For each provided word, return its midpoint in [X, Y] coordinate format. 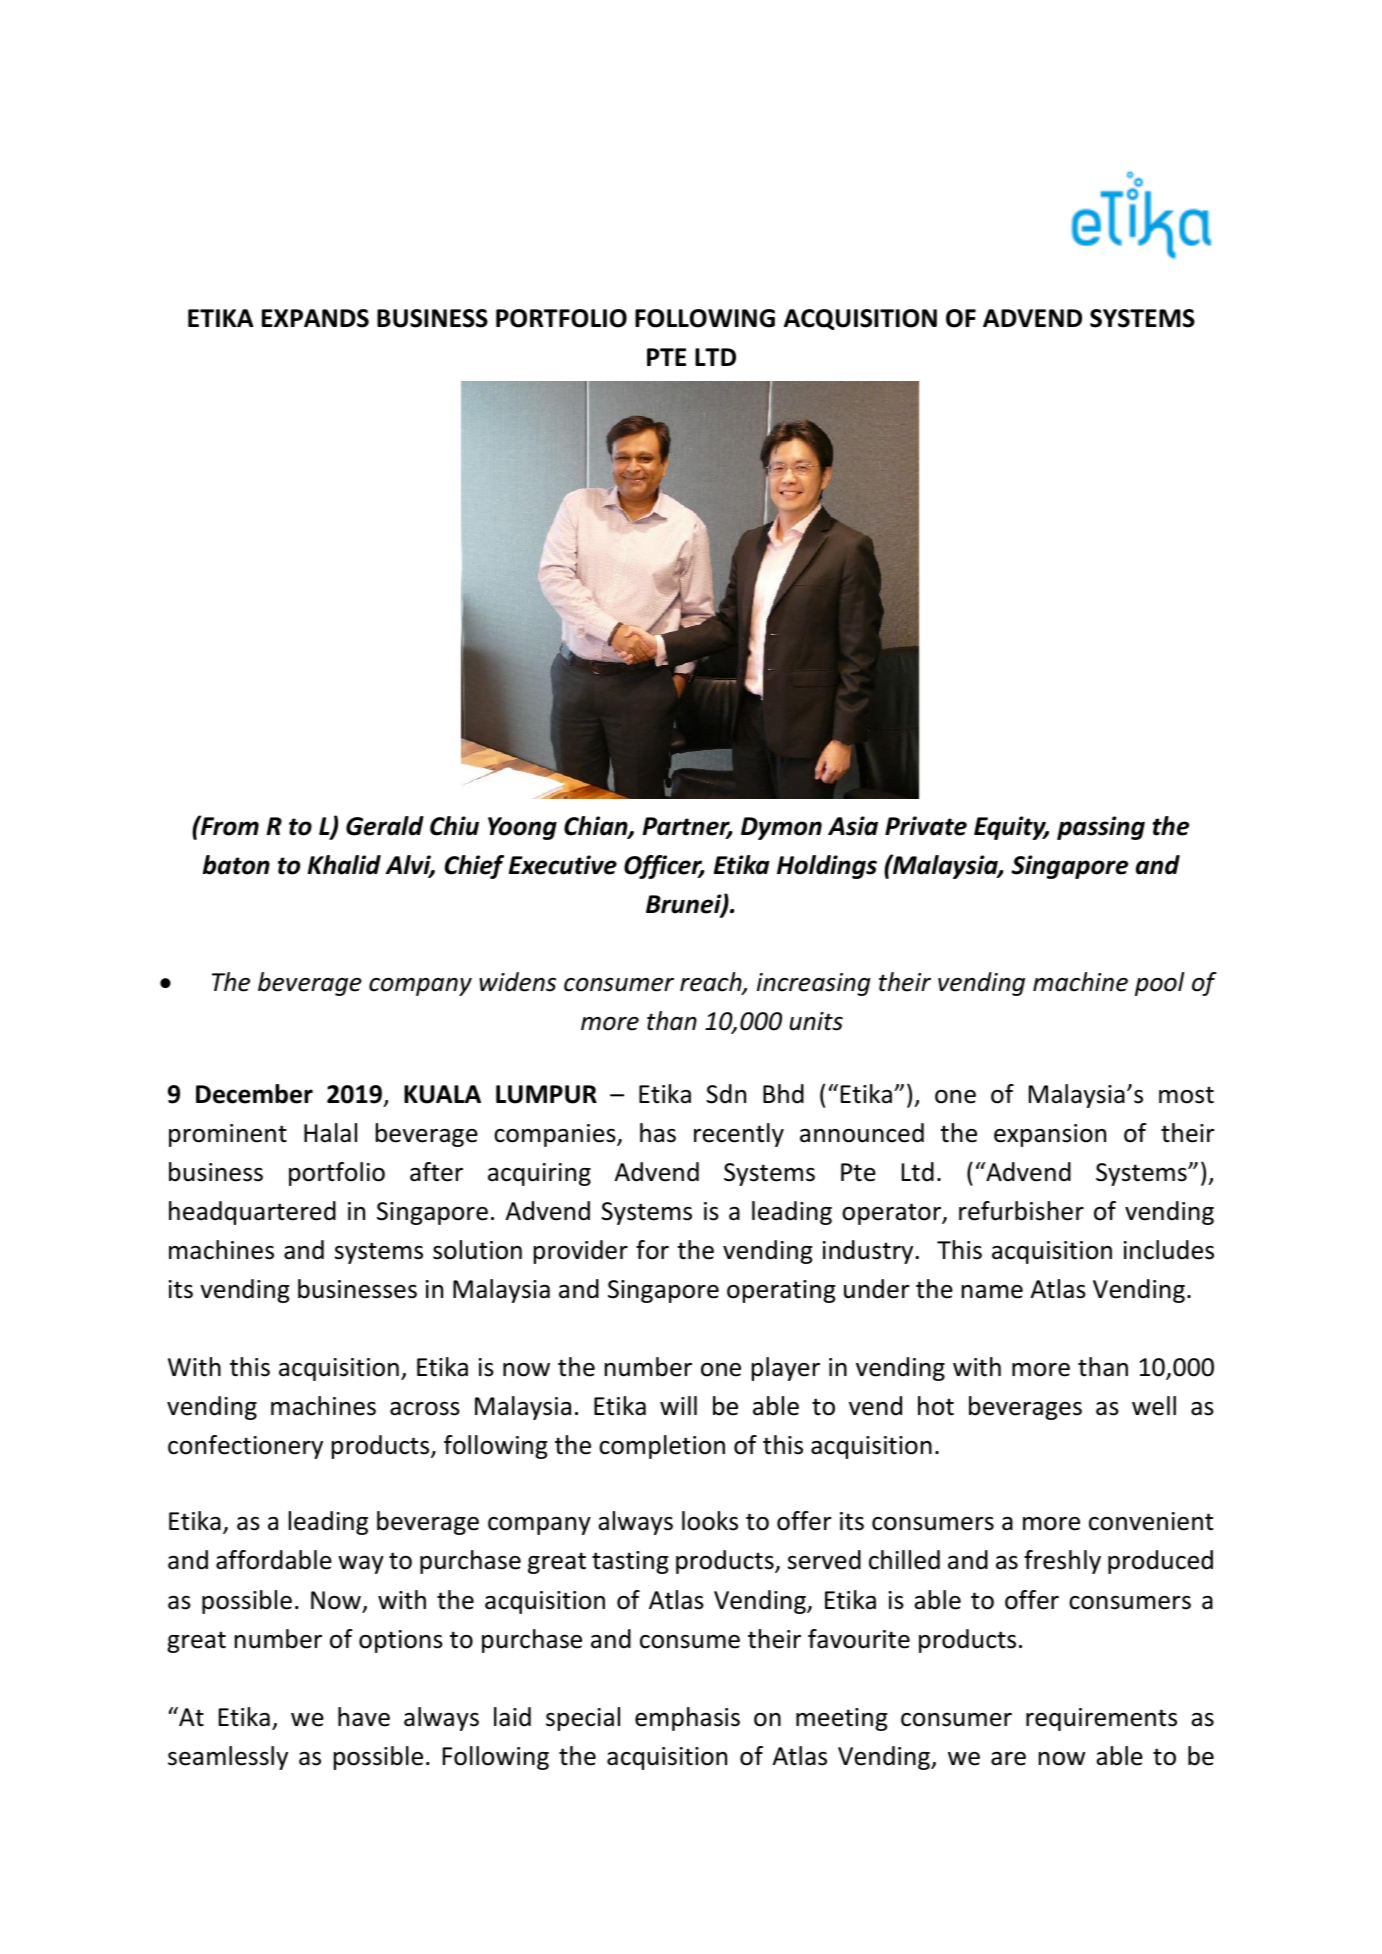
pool [1159, 984]
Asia [853, 826]
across [425, 1409]
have [364, 1717]
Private [926, 826]
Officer [664, 867]
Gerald [385, 826]
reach [712, 983]
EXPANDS [315, 318]
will [678, 1405]
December [254, 1094]
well [1154, 1406]
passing [1101, 828]
